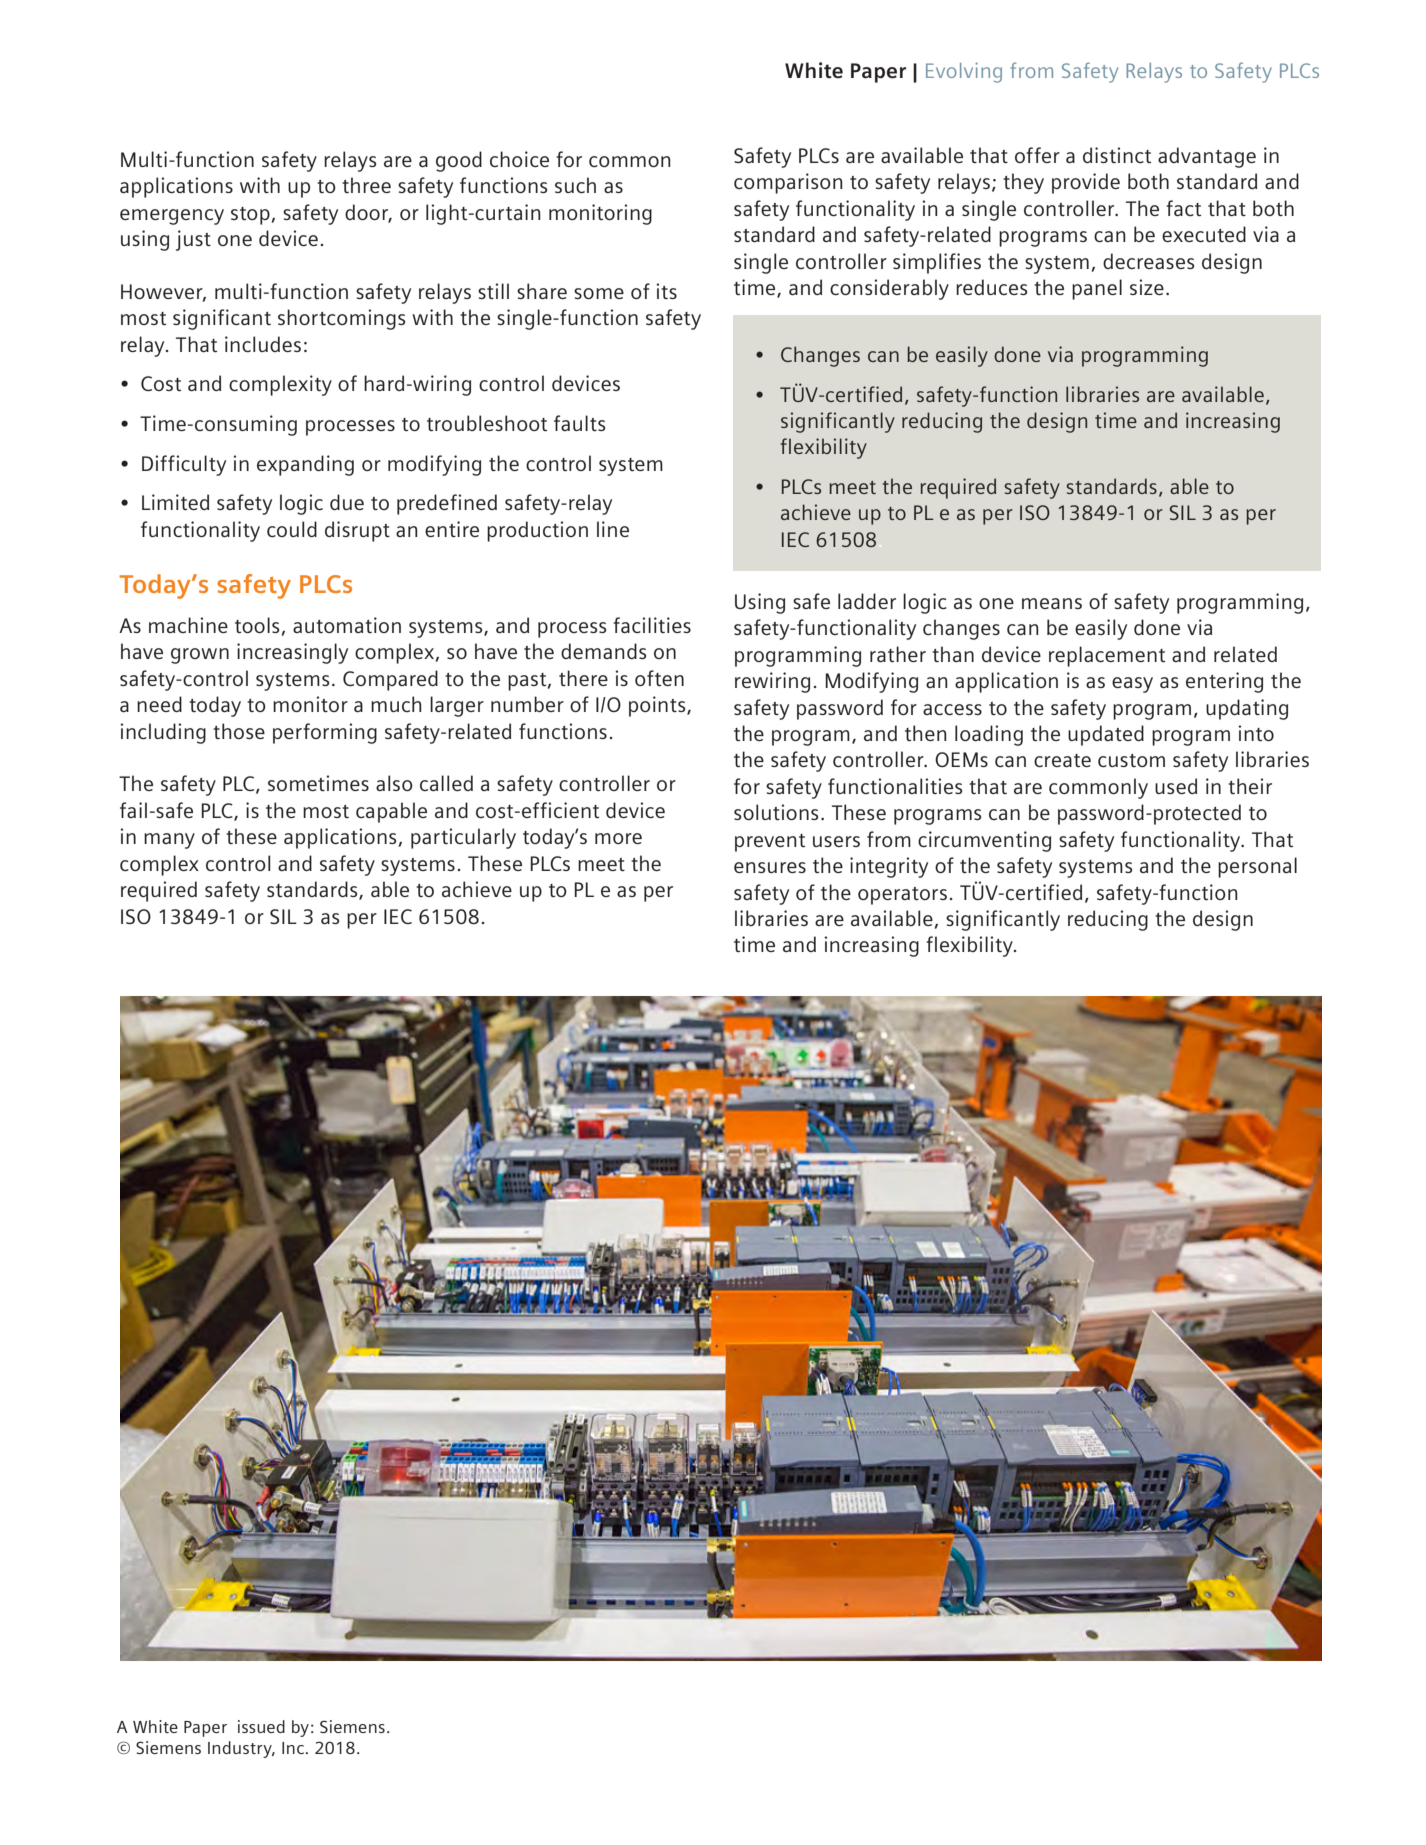 The image size is (1426, 1845). What do you see at coordinates (1257, 867) in the document?
I see `personal` at bounding box center [1257, 867].
